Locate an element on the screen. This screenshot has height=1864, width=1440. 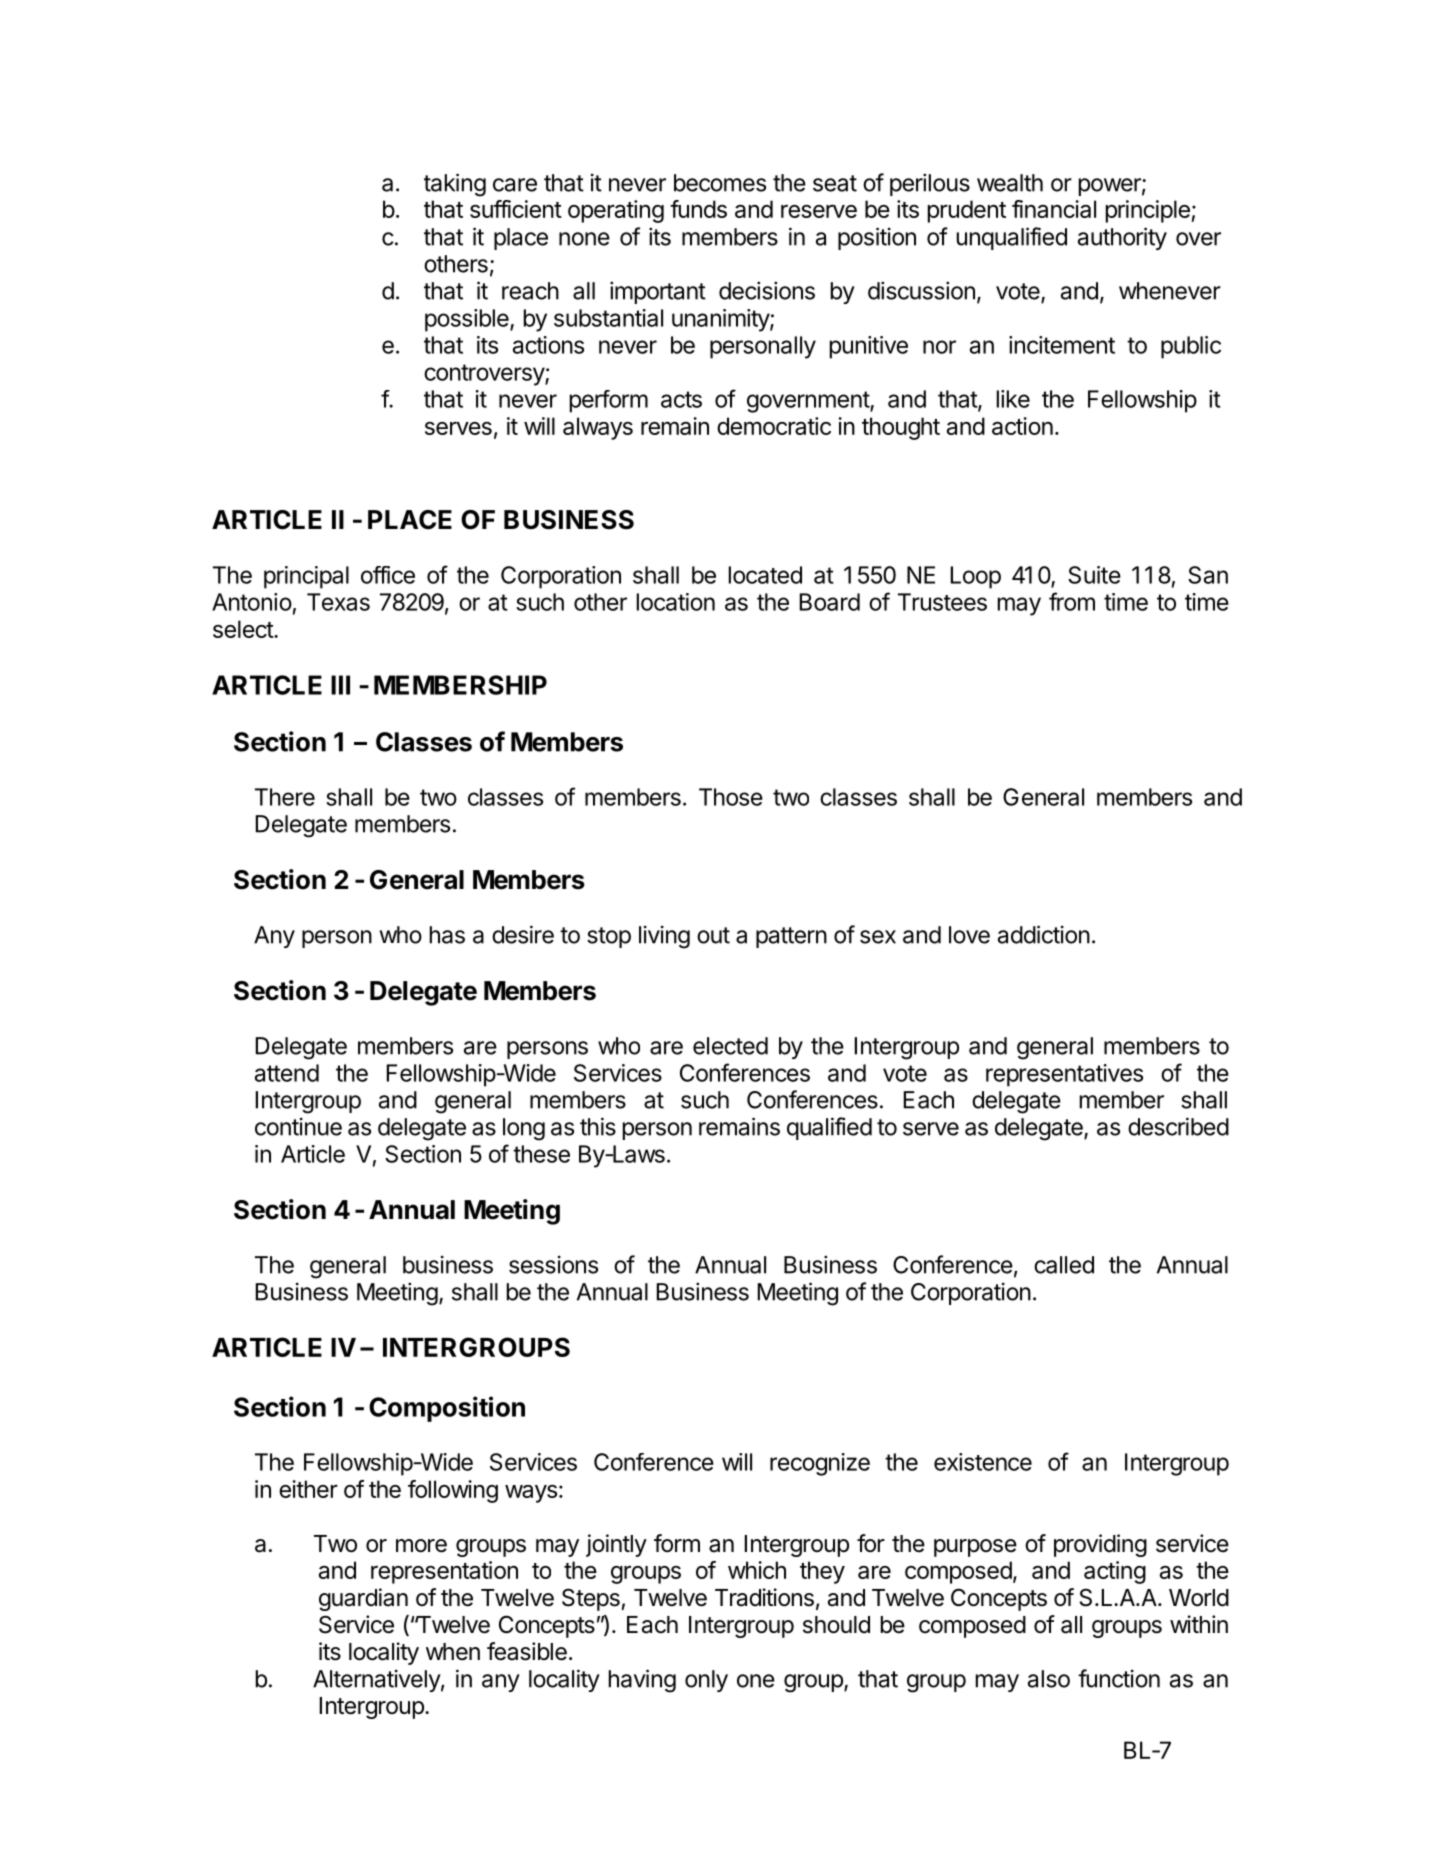
sessions is located at coordinates (553, 1264).
